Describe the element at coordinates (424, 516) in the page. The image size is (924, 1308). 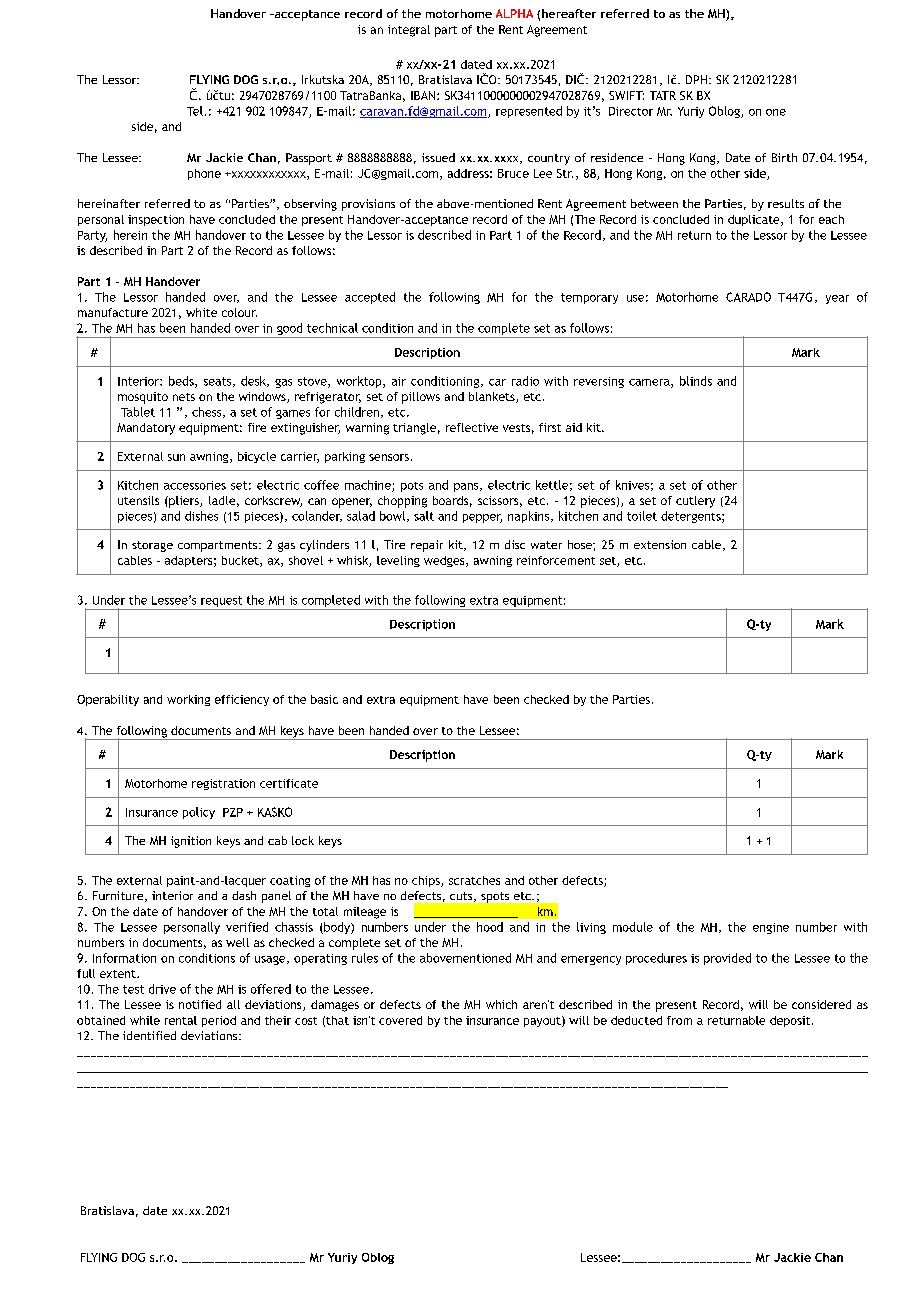
I see `salt` at that location.
